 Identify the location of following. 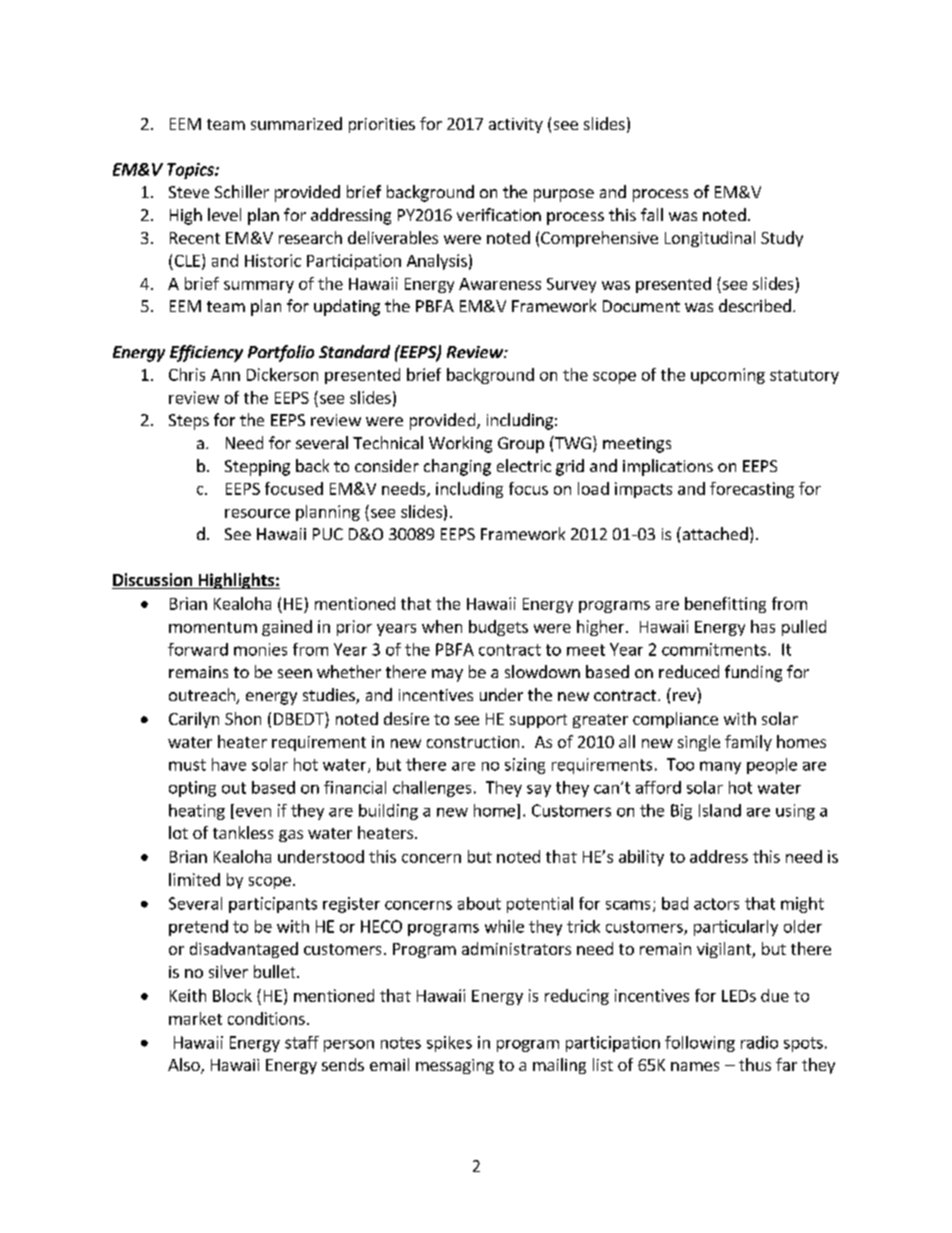
(700, 1044).
